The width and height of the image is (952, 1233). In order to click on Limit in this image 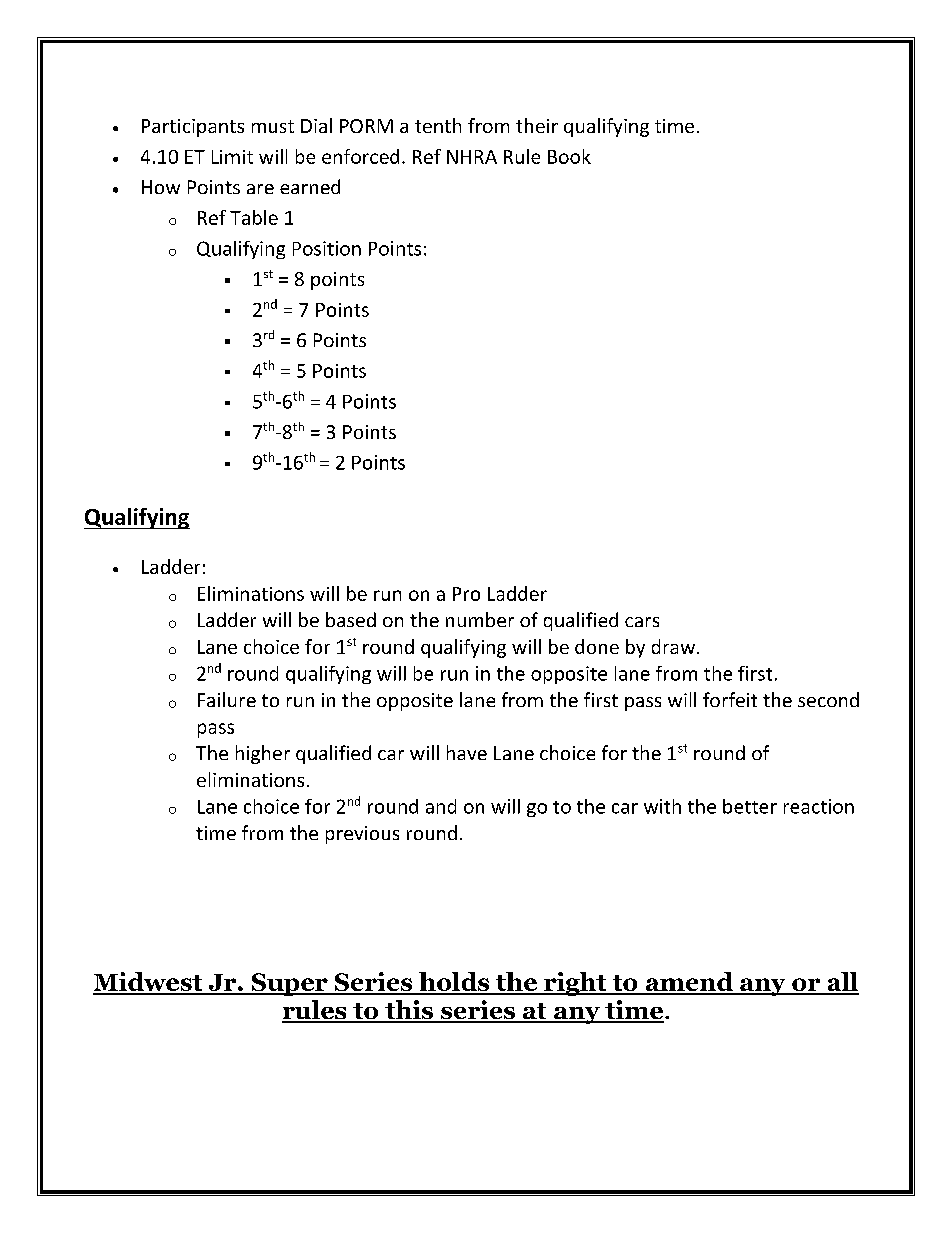, I will do `click(232, 157)`.
